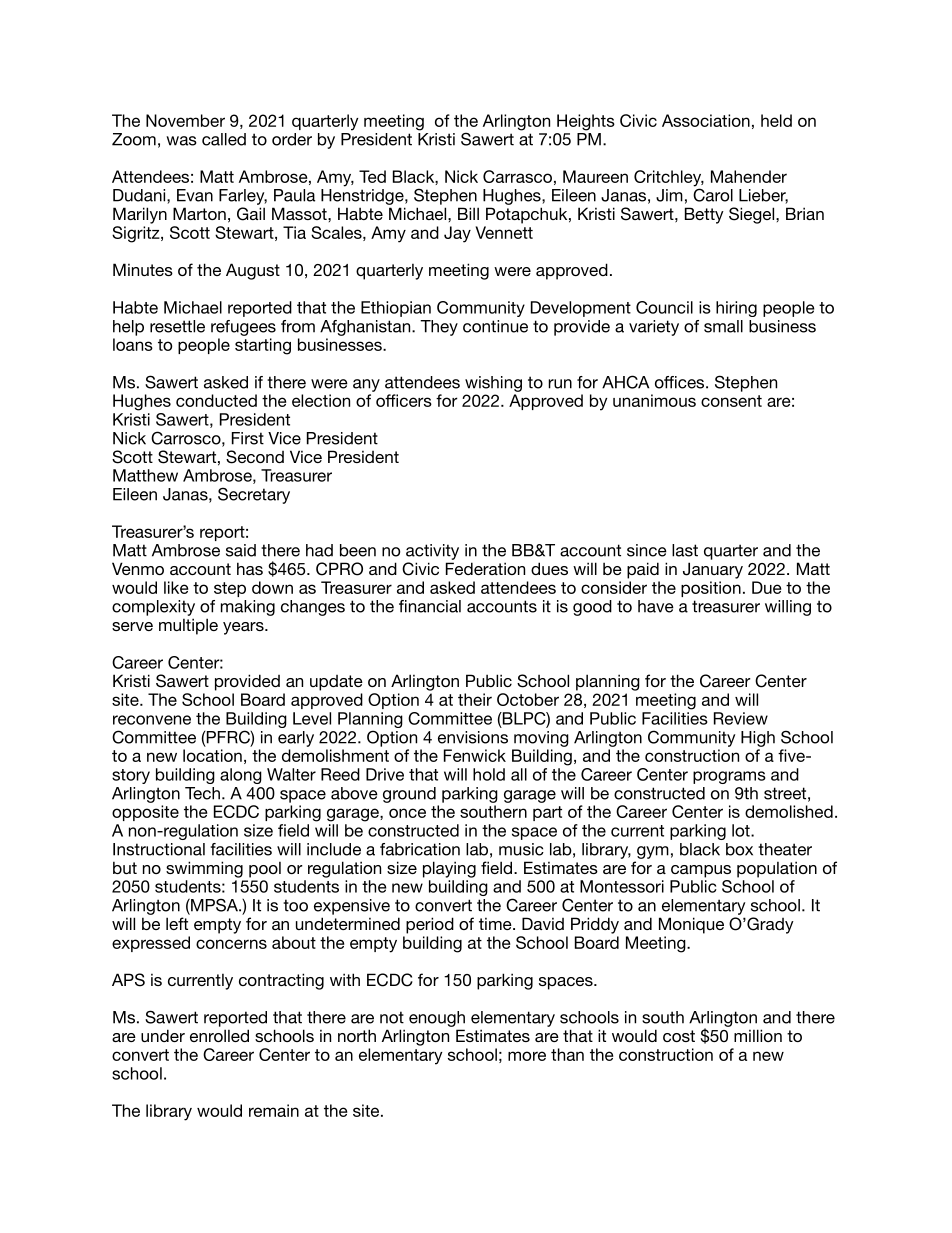 The width and height of the document is (952, 1233). I want to click on Association, so click(706, 120).
